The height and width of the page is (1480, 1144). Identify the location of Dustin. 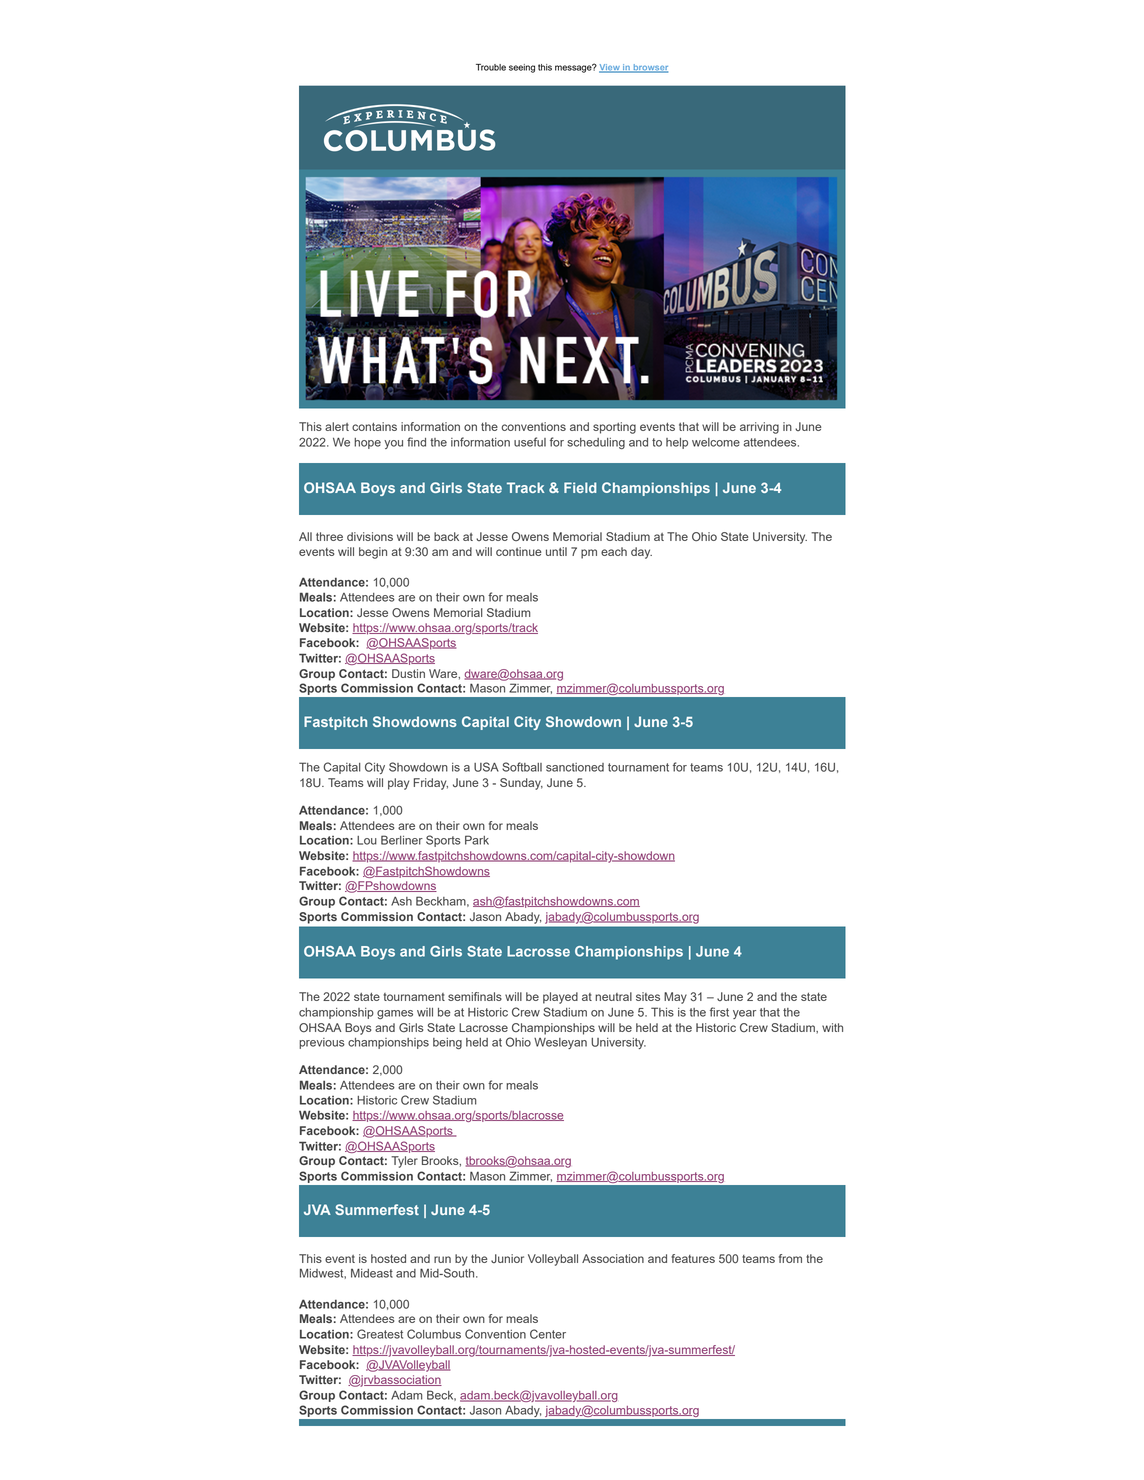
(408, 673).
